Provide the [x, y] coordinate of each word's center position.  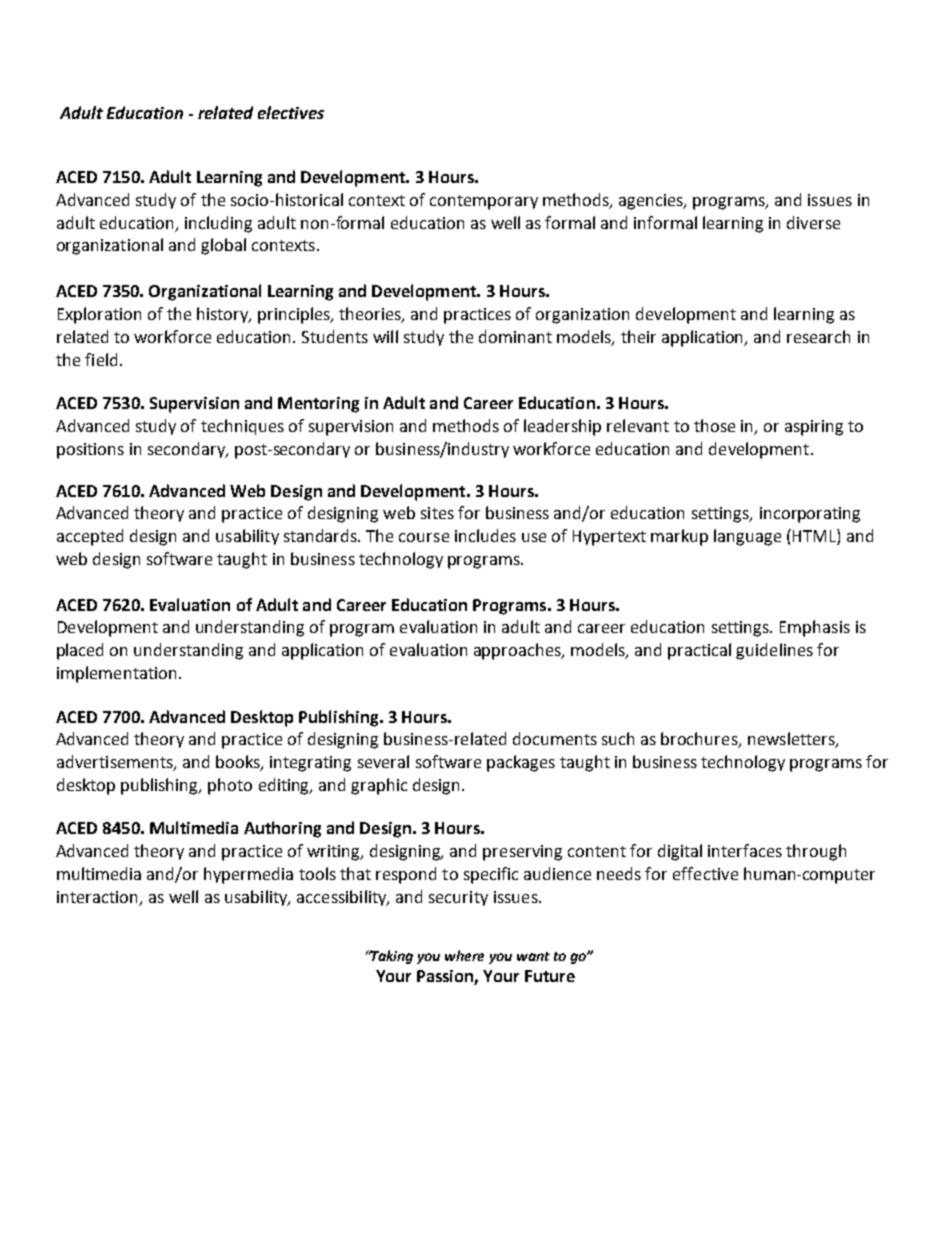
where [464, 955]
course [424, 537]
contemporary [484, 202]
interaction [97, 897]
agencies [652, 202]
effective [705, 873]
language [747, 537]
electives [291, 112]
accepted [90, 537]
